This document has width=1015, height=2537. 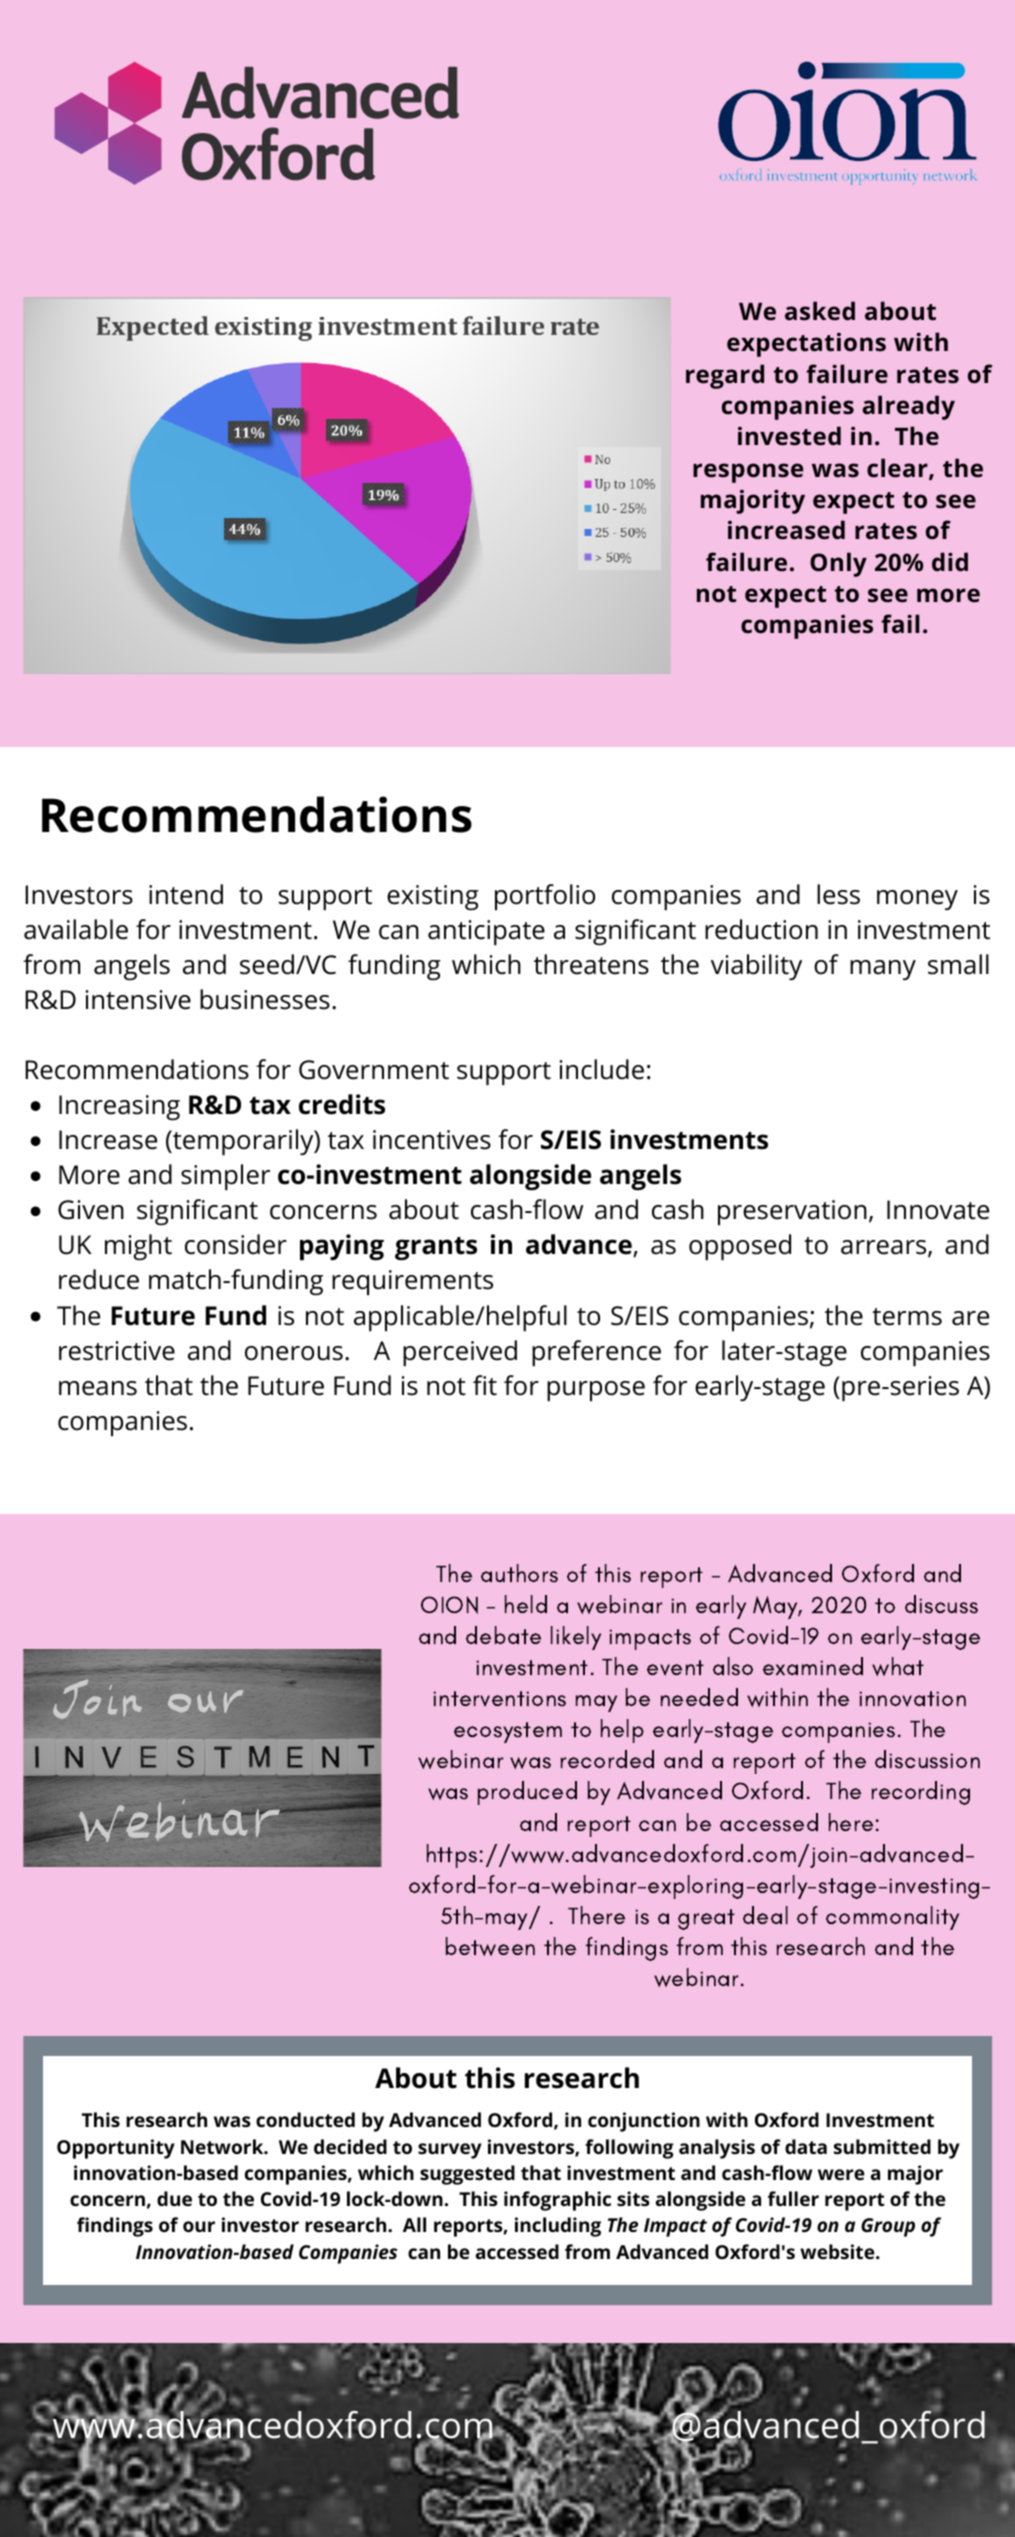 I want to click on intend, so click(x=186, y=894).
